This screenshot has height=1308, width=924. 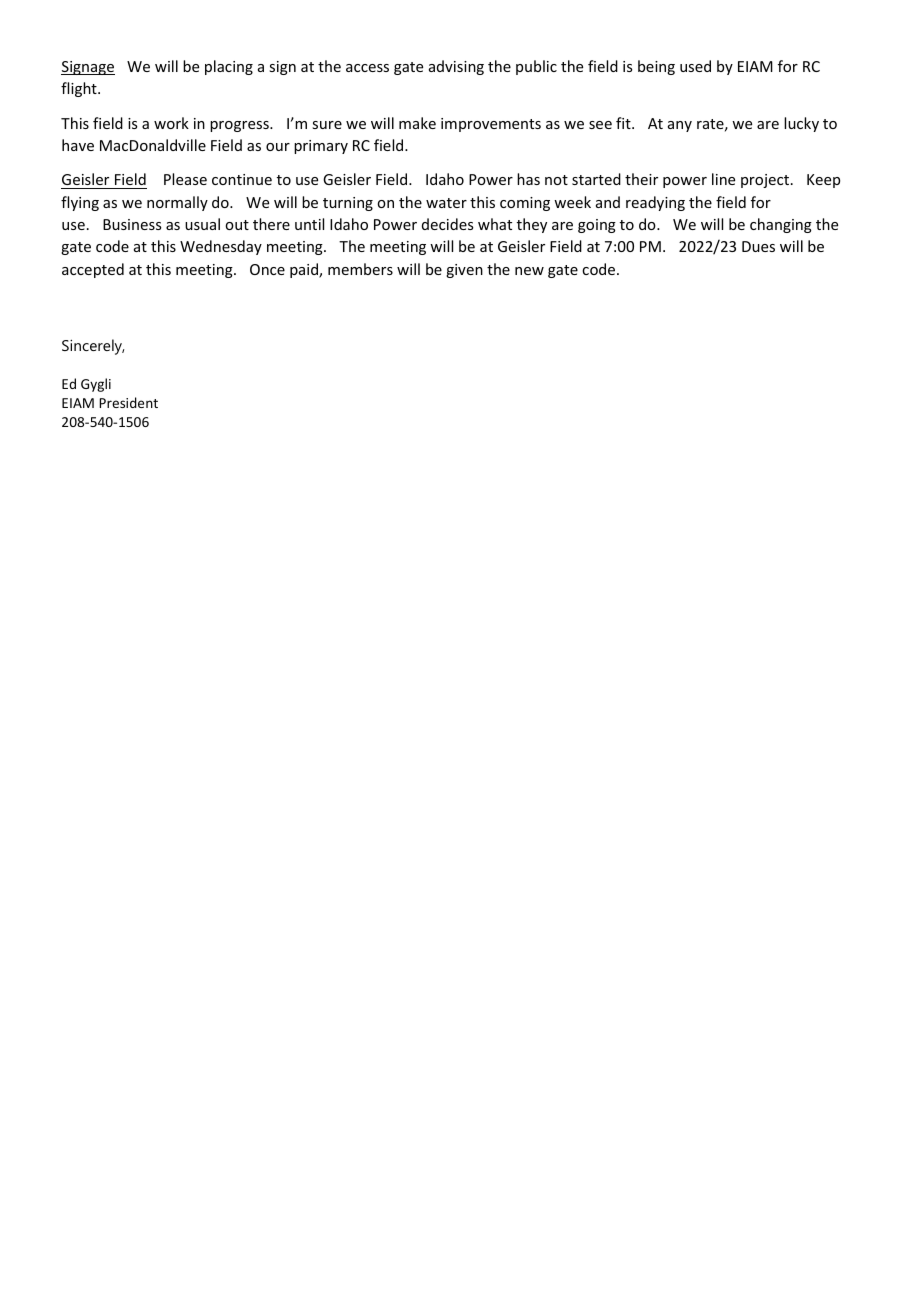 I want to click on Once, so click(x=267, y=269).
